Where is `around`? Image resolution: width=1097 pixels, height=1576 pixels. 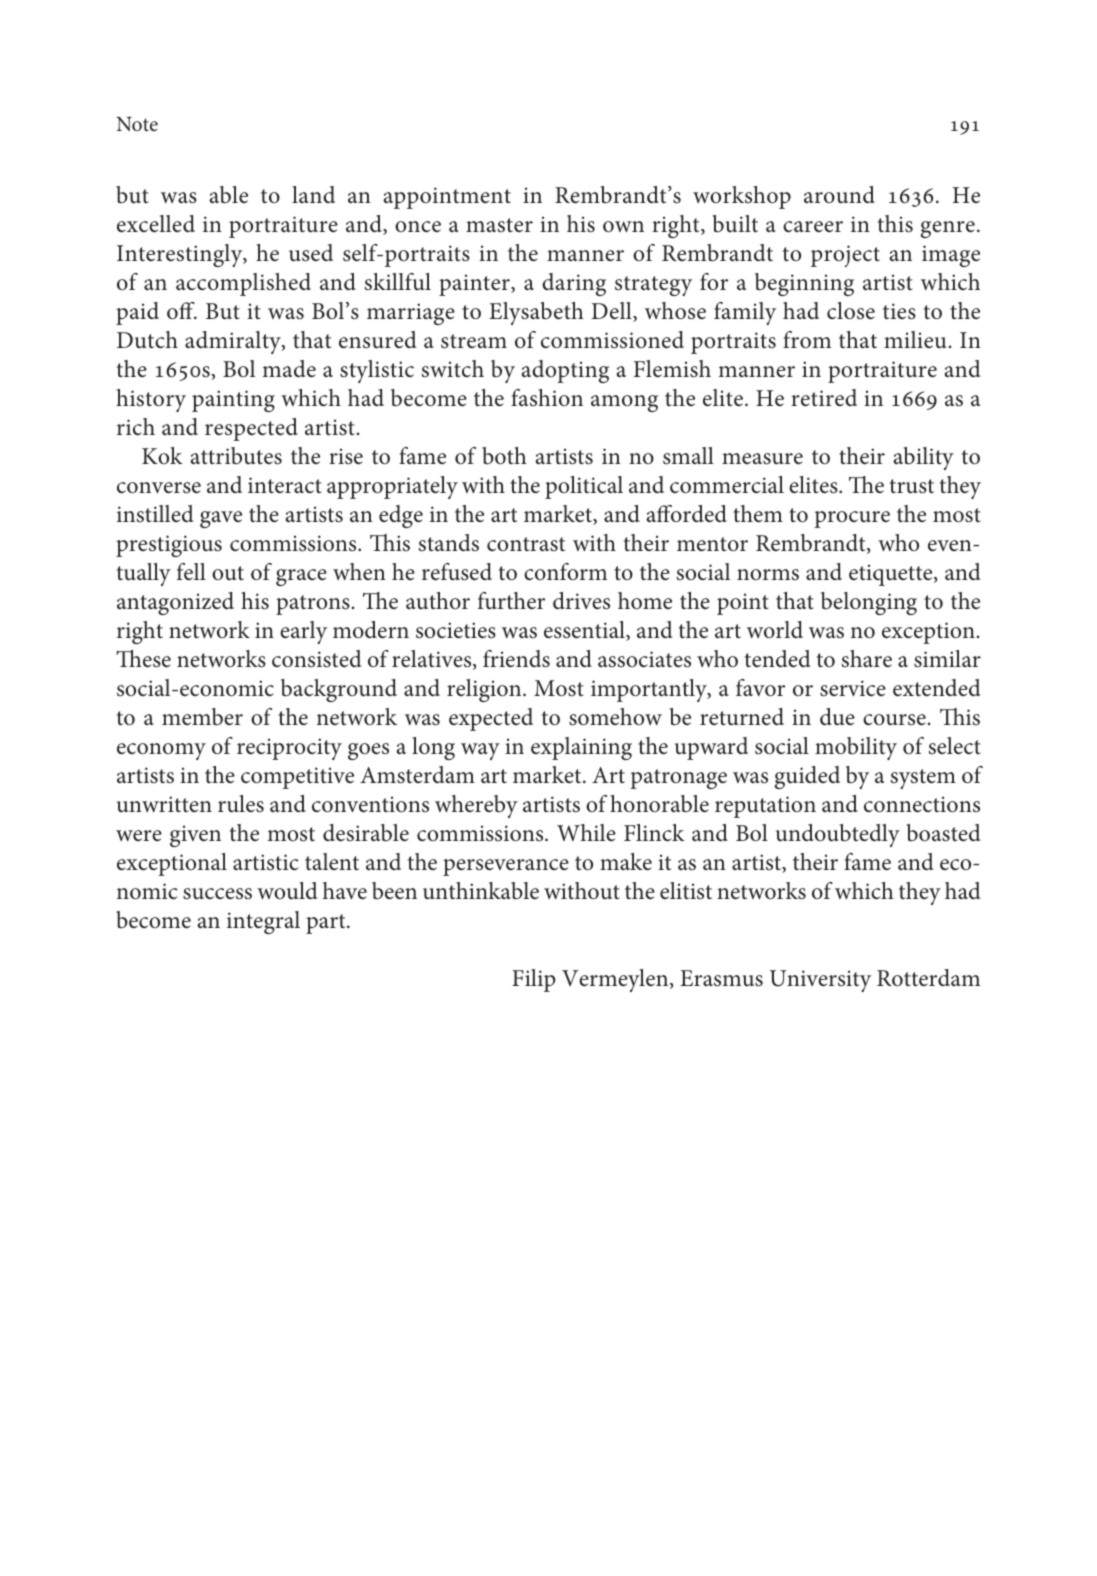
around is located at coordinates (839, 195).
